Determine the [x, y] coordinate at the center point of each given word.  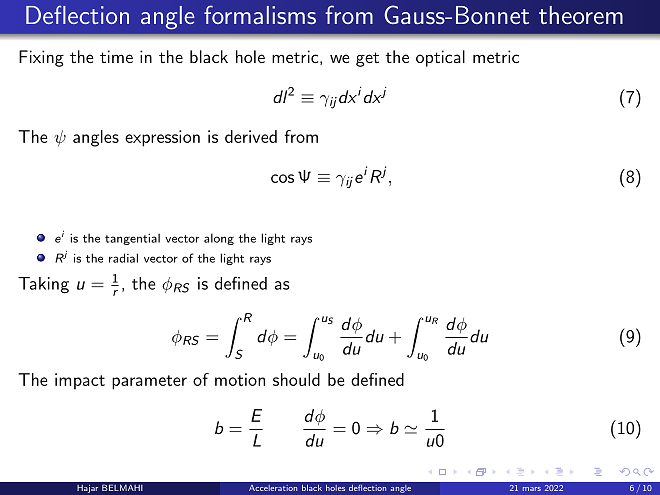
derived [251, 136]
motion [240, 379]
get [367, 59]
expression [162, 138]
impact [80, 381]
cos [282, 178]
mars [532, 489]
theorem [581, 15]
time [116, 56]
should [296, 379]
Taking [43, 285]
